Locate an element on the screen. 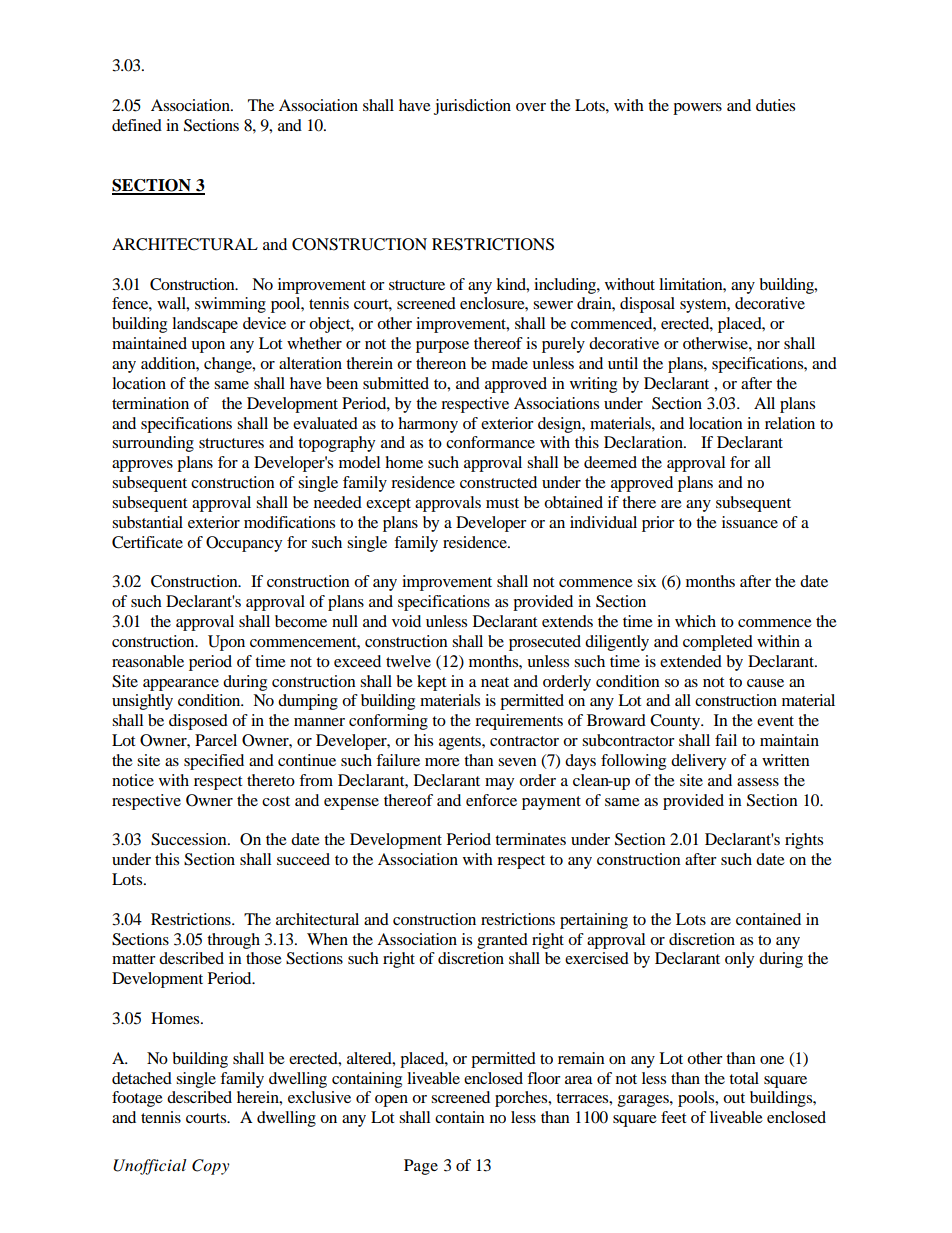 Image resolution: width=952 pixels, height=1233 pixels. completed is located at coordinates (718, 643).
